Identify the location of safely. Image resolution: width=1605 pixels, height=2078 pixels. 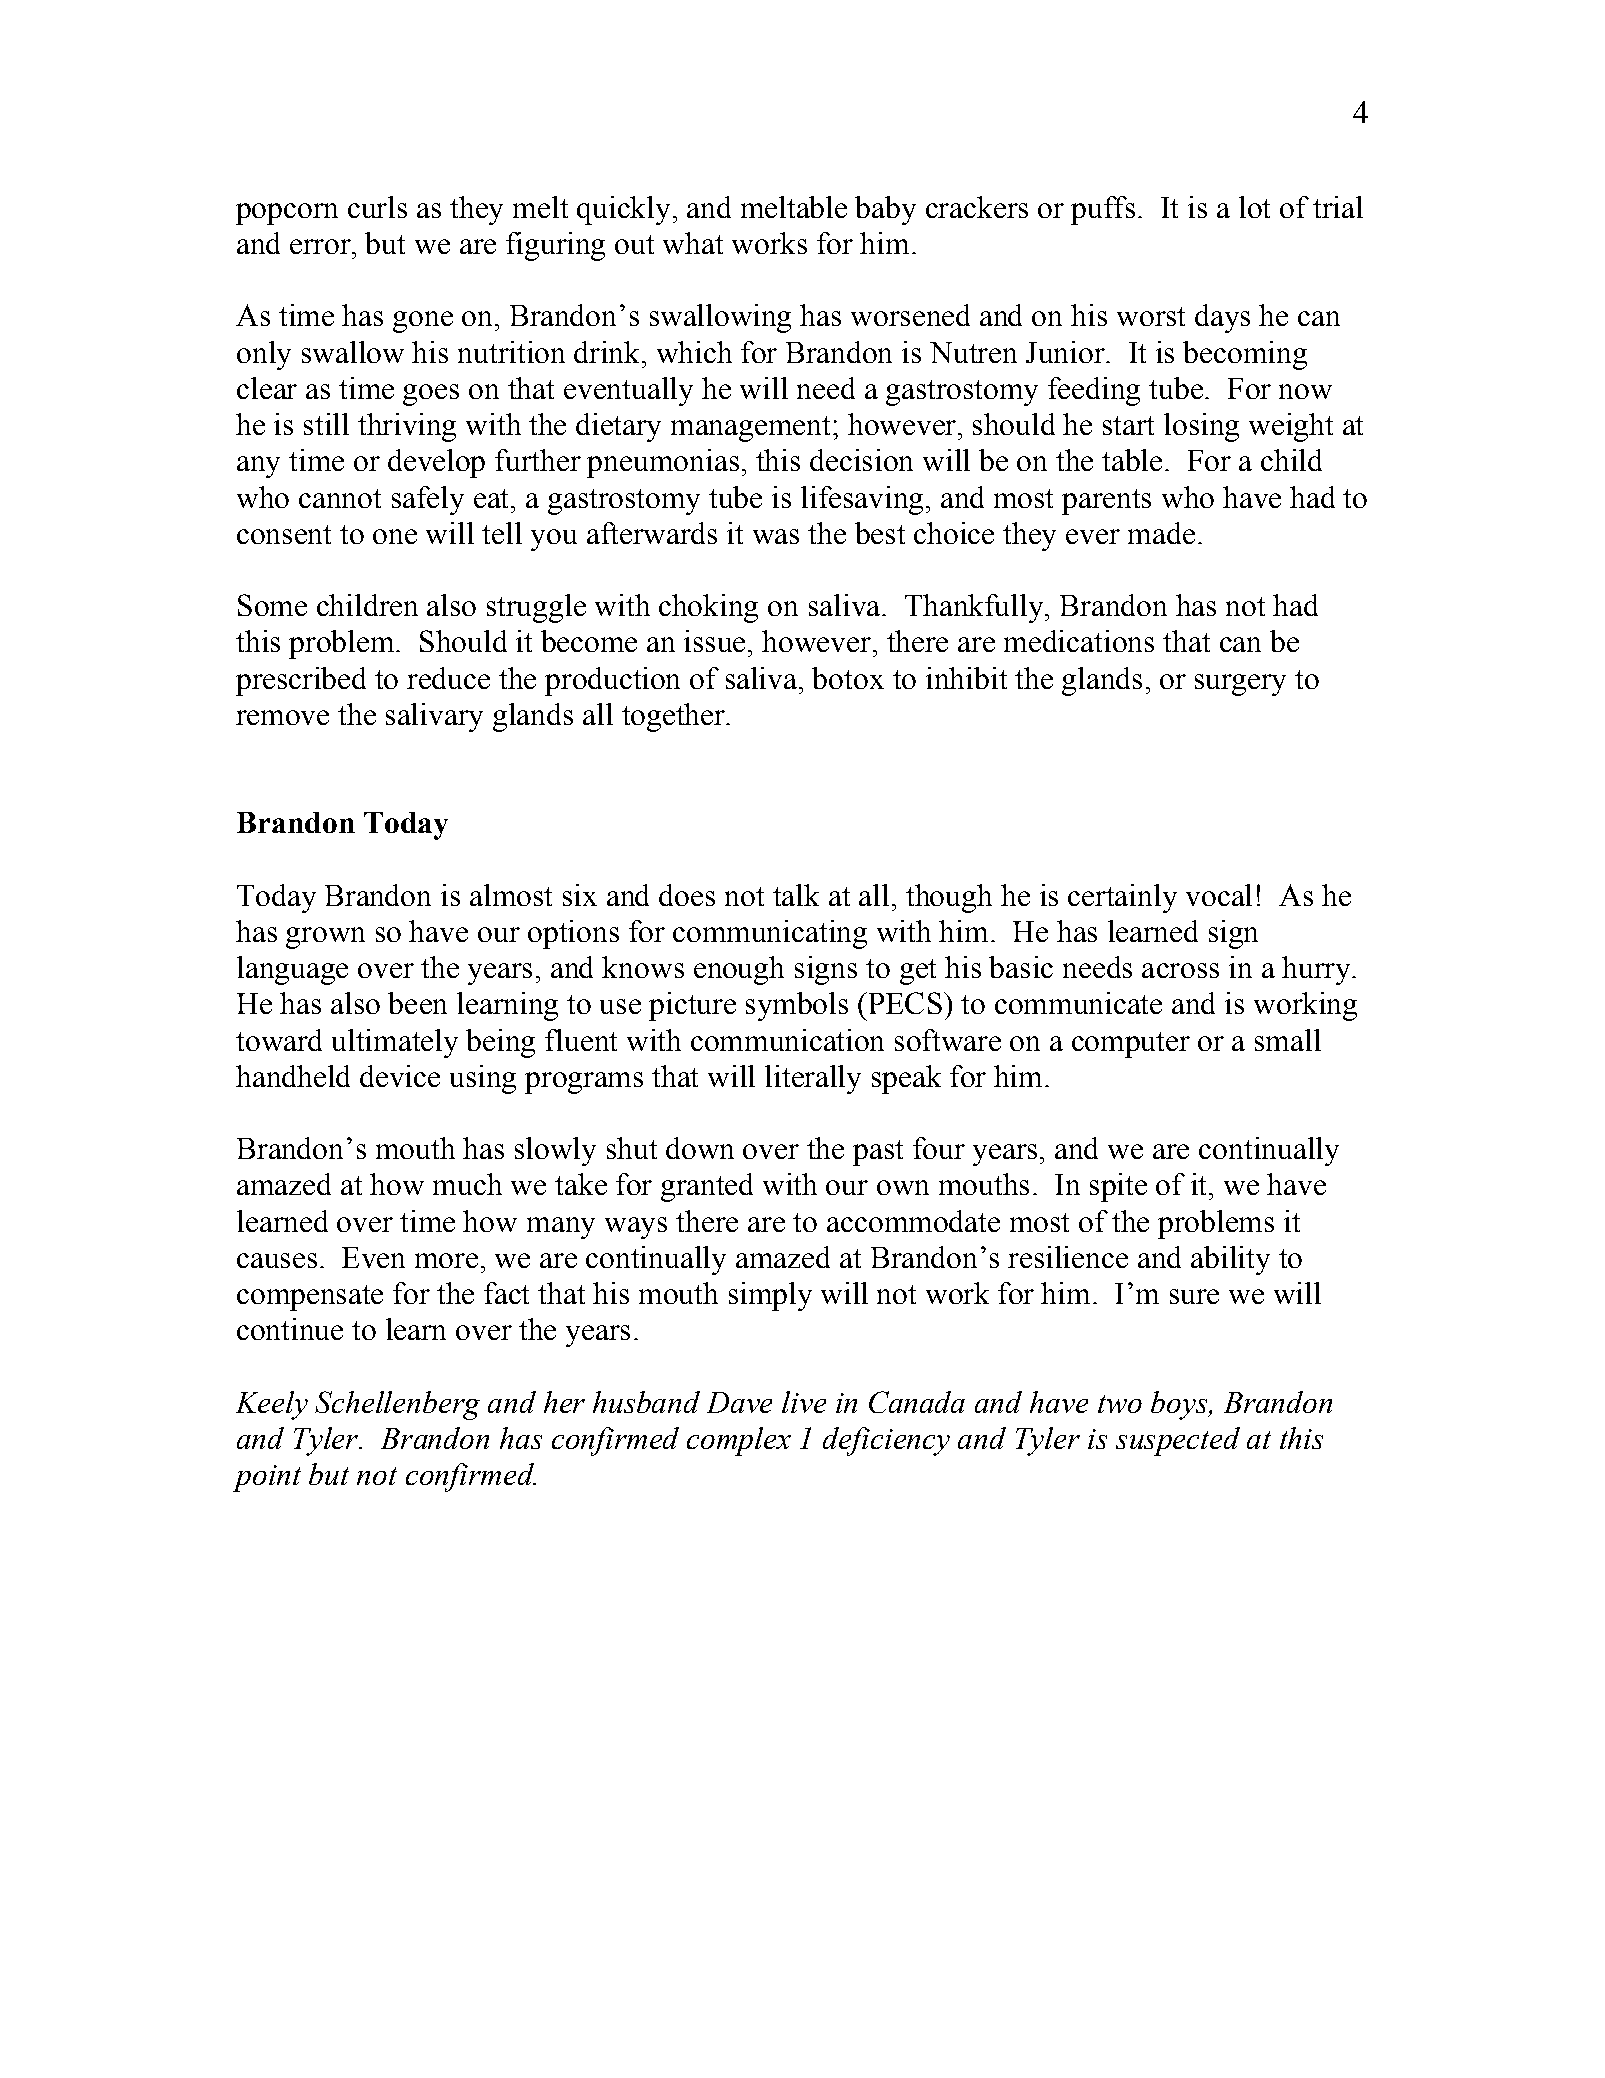
(428, 500).
